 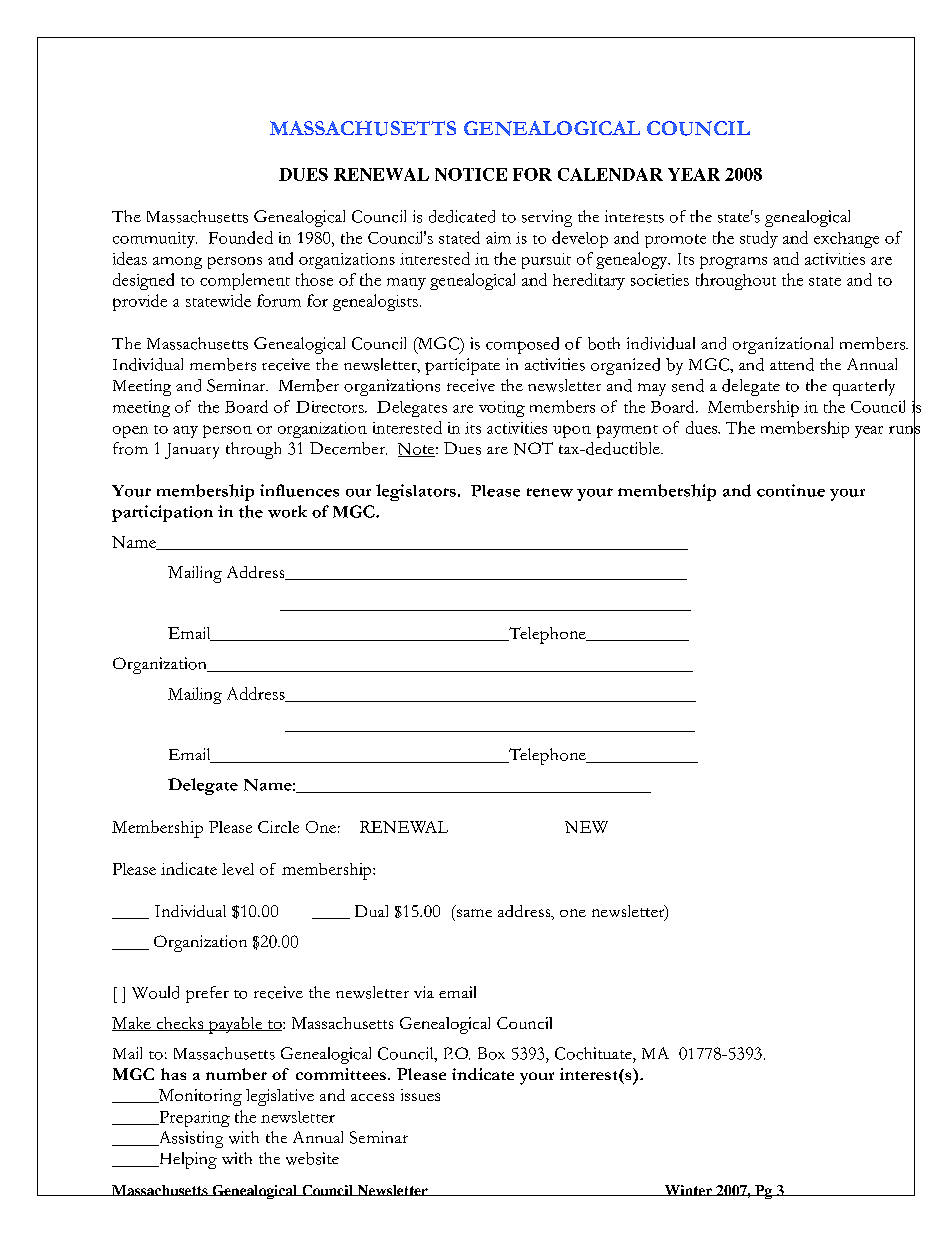 What do you see at coordinates (162, 513) in the page?
I see `participation` at bounding box center [162, 513].
